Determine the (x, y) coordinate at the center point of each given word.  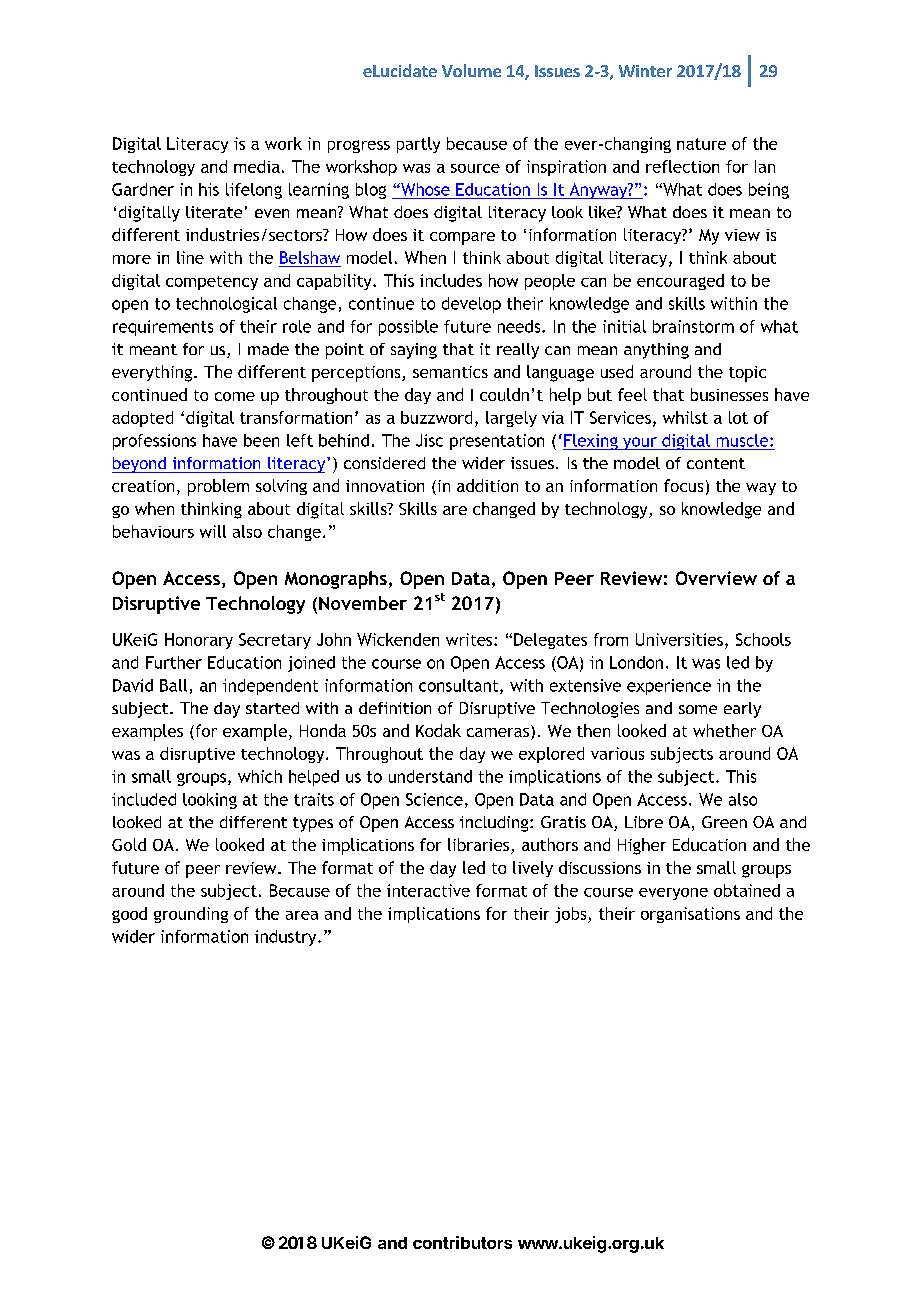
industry (287, 938)
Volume (471, 70)
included (144, 799)
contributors (462, 1242)
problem (218, 487)
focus (683, 485)
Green (724, 822)
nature (701, 144)
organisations (690, 915)
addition (487, 485)
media (257, 166)
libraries (480, 846)
